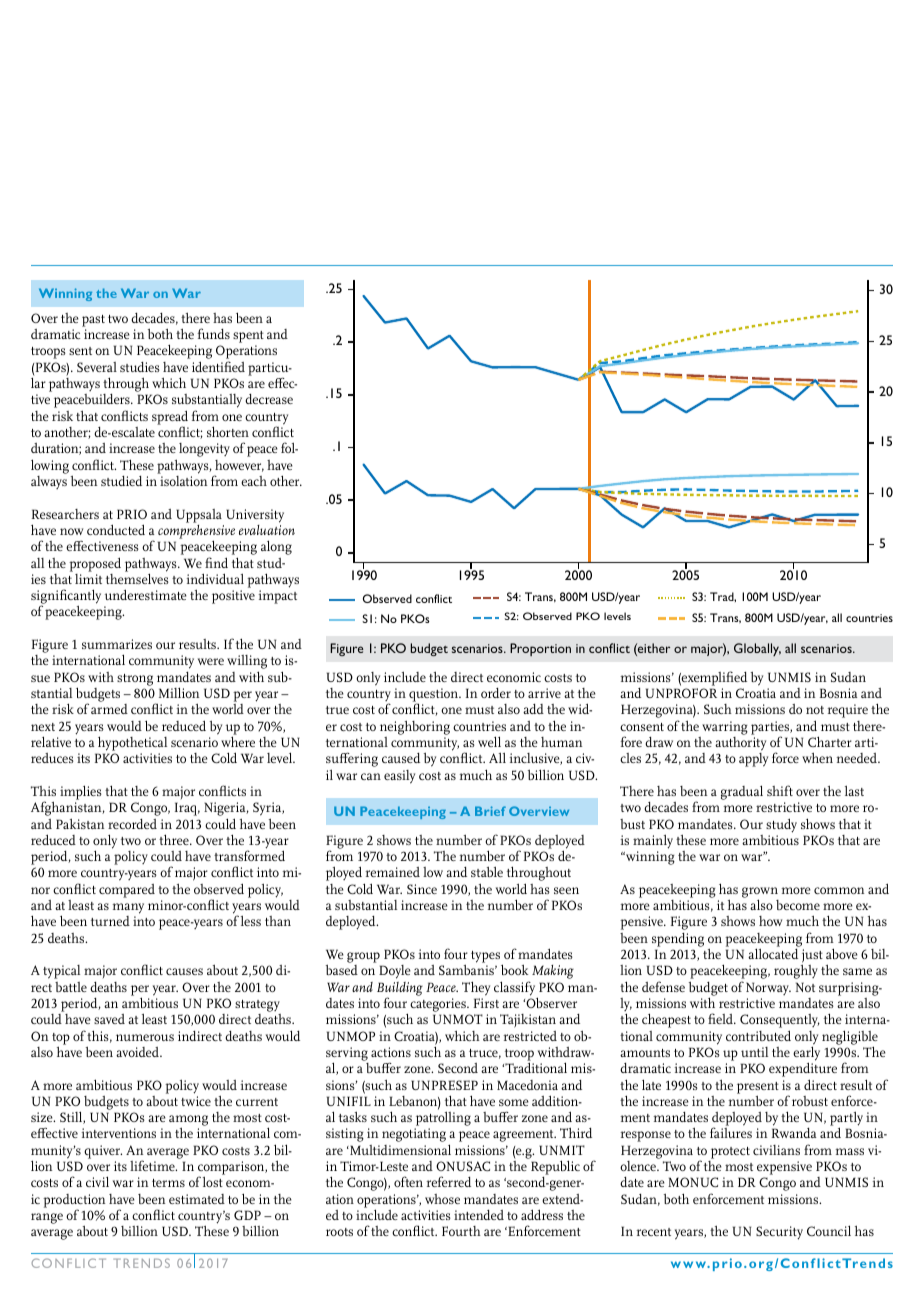  Describe the element at coordinates (725, 728) in the screenshot. I see `warring` at that location.
